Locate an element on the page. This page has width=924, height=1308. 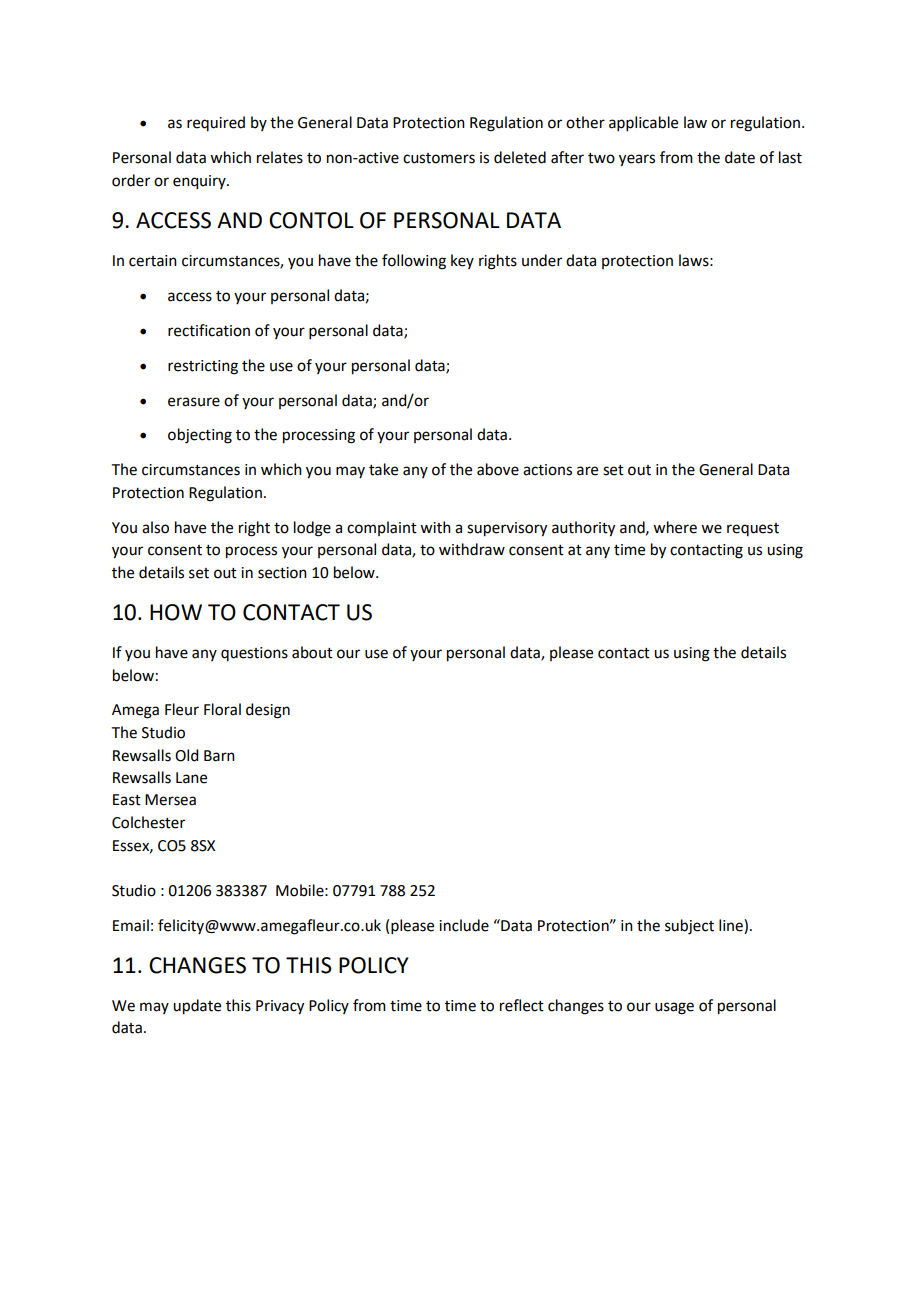
required is located at coordinates (216, 123).
